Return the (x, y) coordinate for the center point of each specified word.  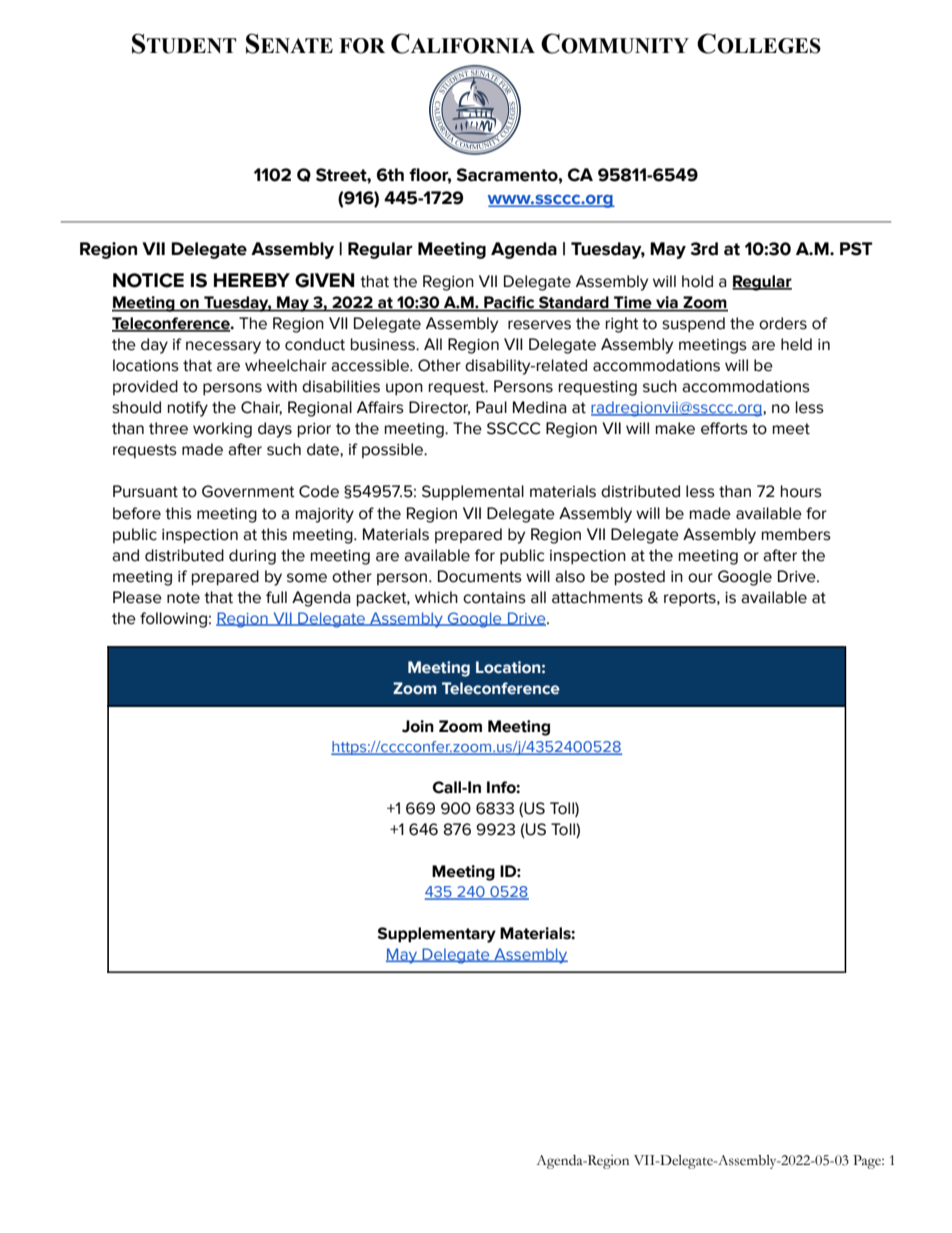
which (436, 597)
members (796, 534)
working (222, 430)
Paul (491, 407)
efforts (724, 428)
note (183, 598)
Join (418, 726)
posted (640, 578)
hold (697, 281)
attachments (597, 597)
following (173, 620)
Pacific (509, 303)
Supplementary (436, 935)
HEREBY (252, 280)
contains (494, 598)
